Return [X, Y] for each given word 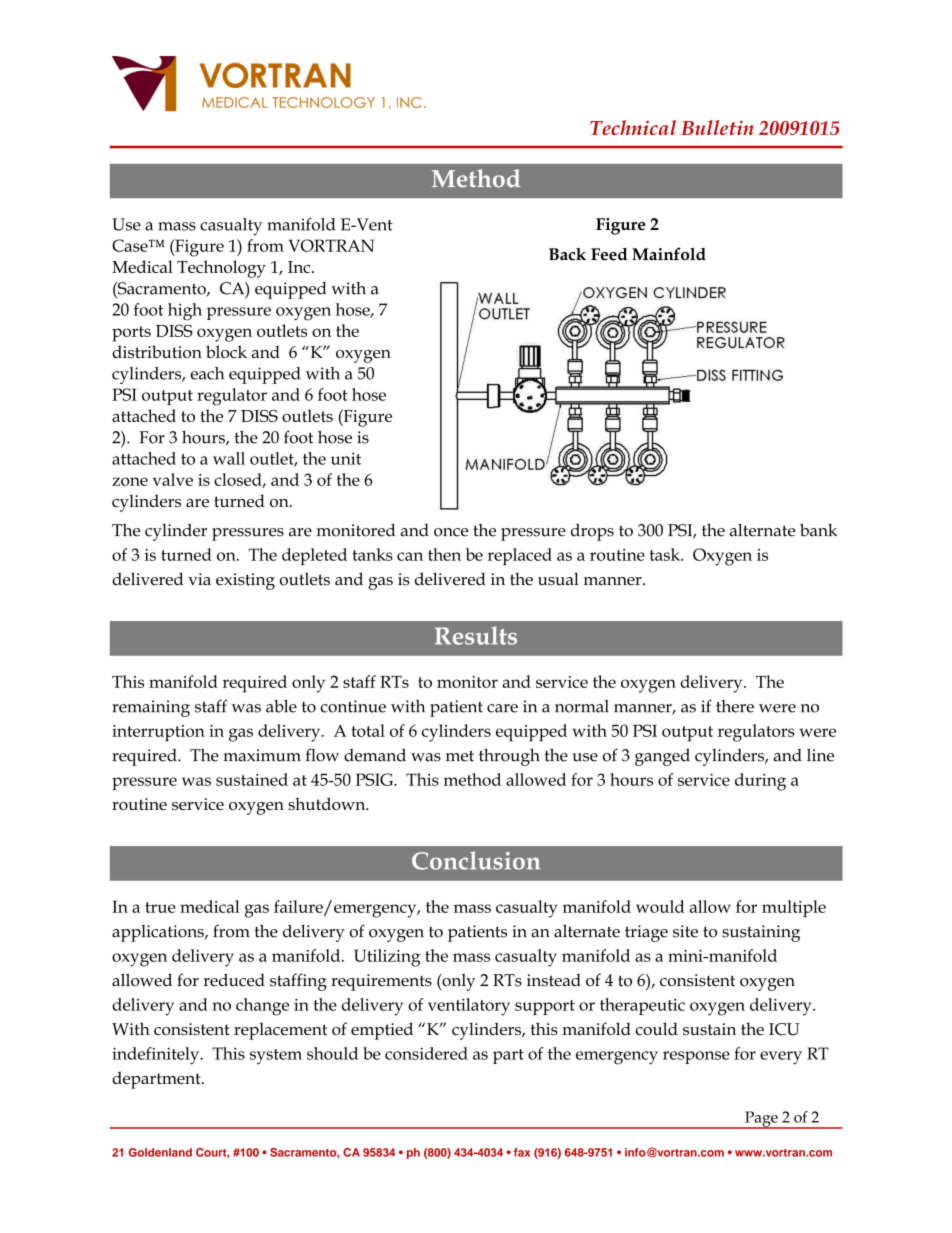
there [735, 706]
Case [131, 245]
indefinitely [157, 1056]
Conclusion [476, 860]
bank [818, 530]
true [160, 907]
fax [522, 1152]
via [199, 579]
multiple [794, 908]
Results [476, 635]
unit [346, 458]
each [207, 373]
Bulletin [717, 127]
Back [567, 254]
